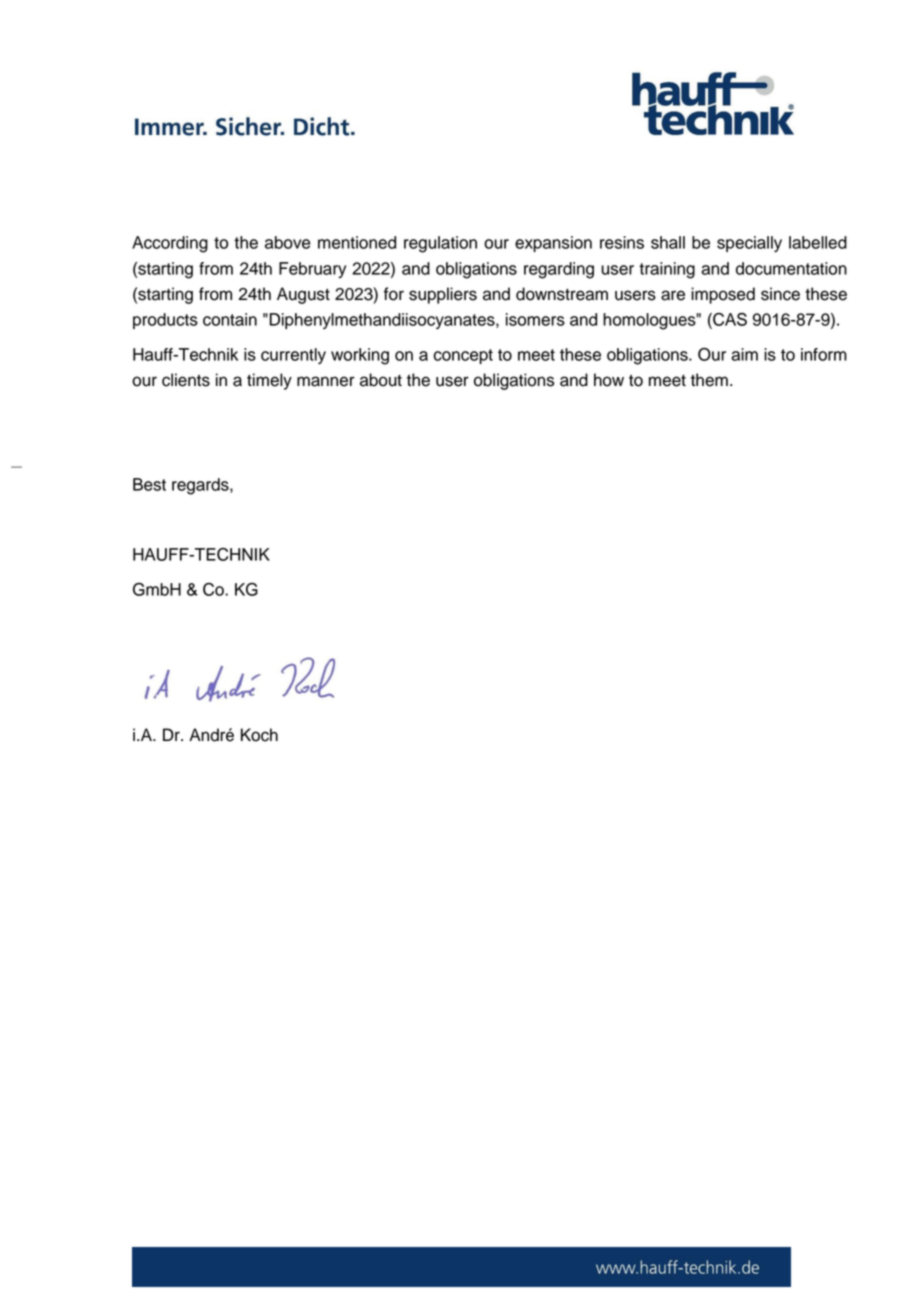 The image size is (924, 1309). I want to click on regulation, so click(440, 244).
